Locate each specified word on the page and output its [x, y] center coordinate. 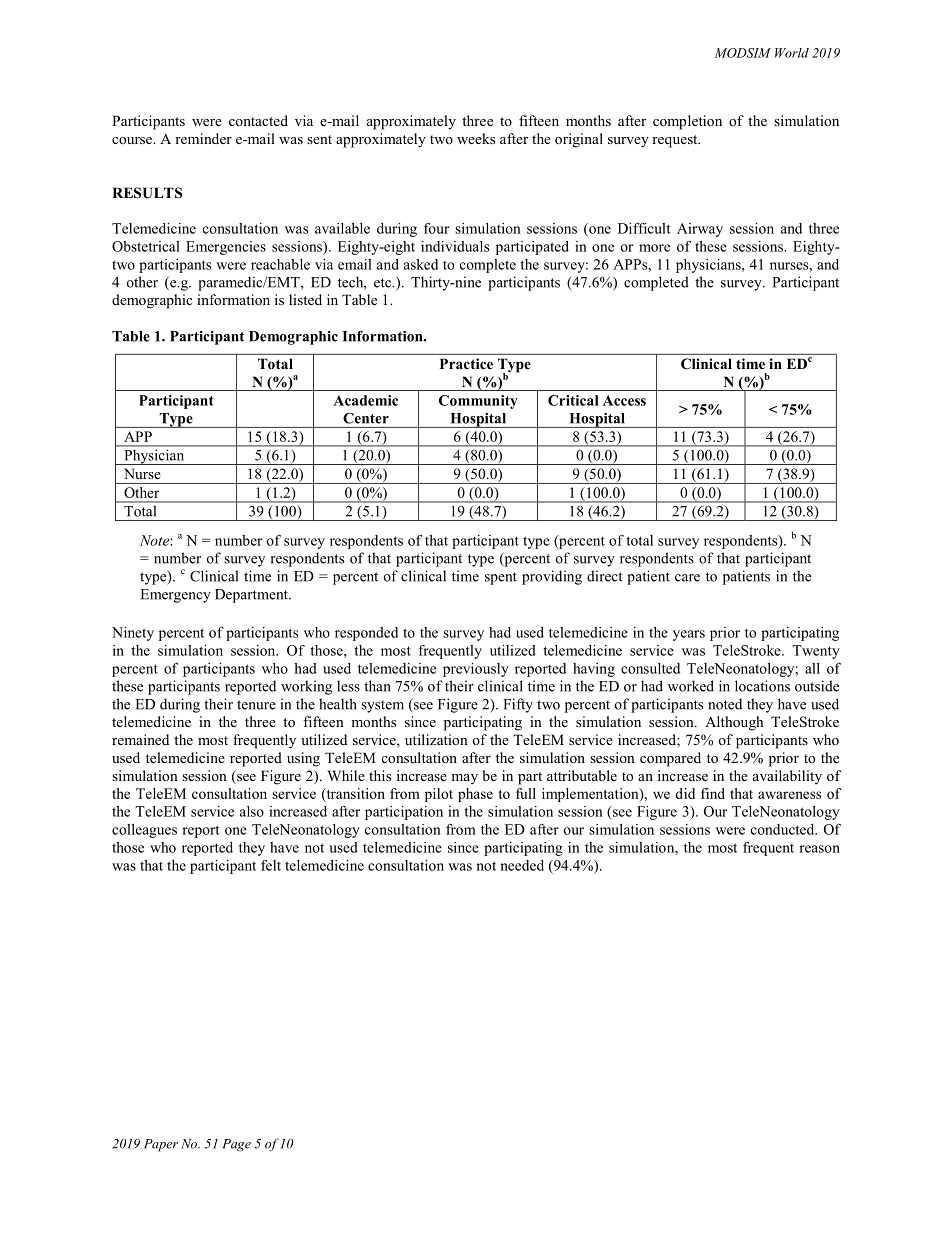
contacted [258, 120]
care [687, 578]
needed [522, 865]
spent [501, 578]
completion [687, 122]
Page [236, 1145]
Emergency [176, 596]
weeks [476, 138]
